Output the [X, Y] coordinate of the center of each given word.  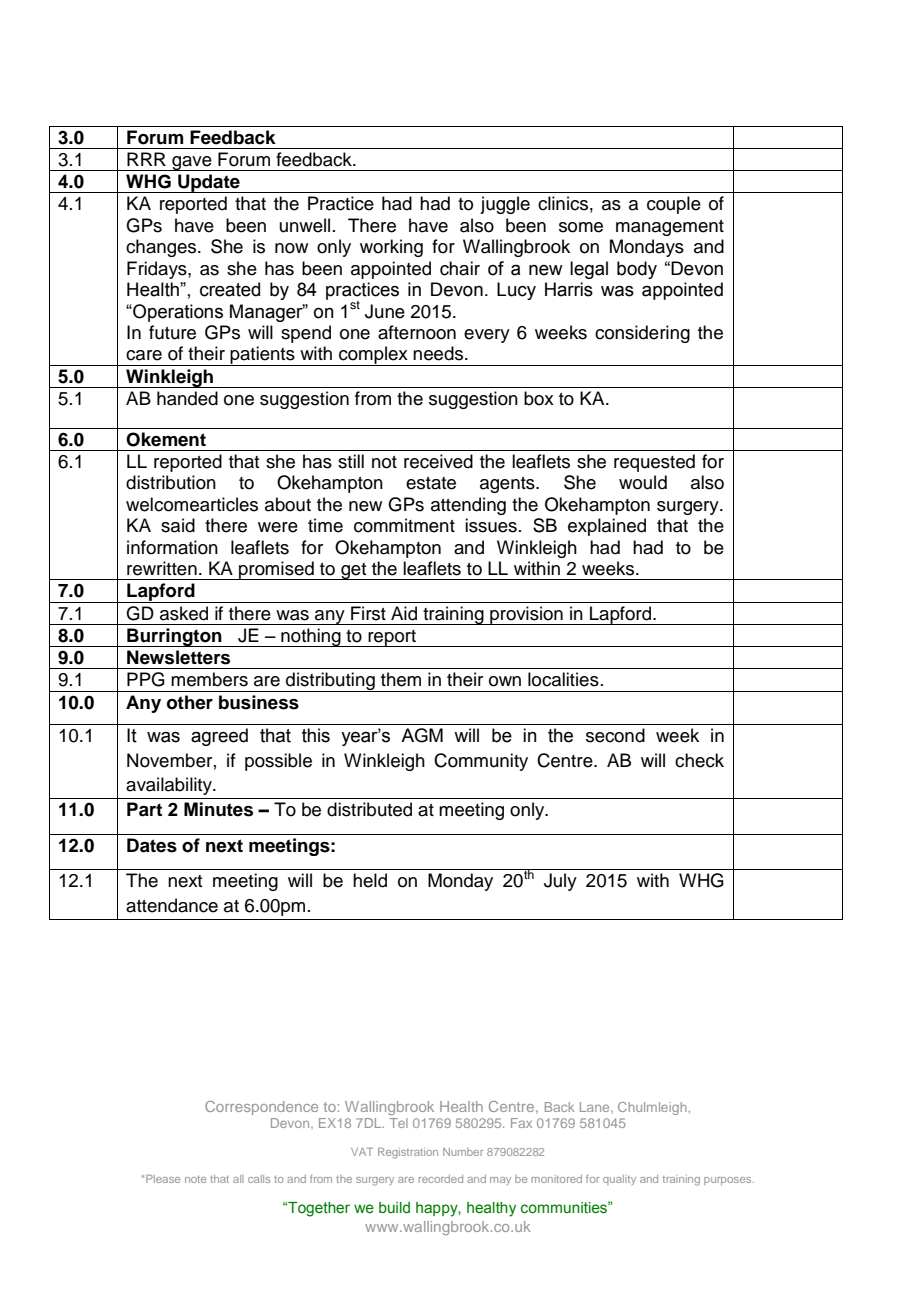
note [195, 1179]
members [209, 679]
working [391, 248]
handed [187, 398]
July [560, 882]
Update [209, 183]
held [370, 880]
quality [619, 1180]
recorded [441, 1179]
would [643, 482]
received [438, 461]
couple [674, 205]
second [615, 735]
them [401, 679]
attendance [172, 905]
